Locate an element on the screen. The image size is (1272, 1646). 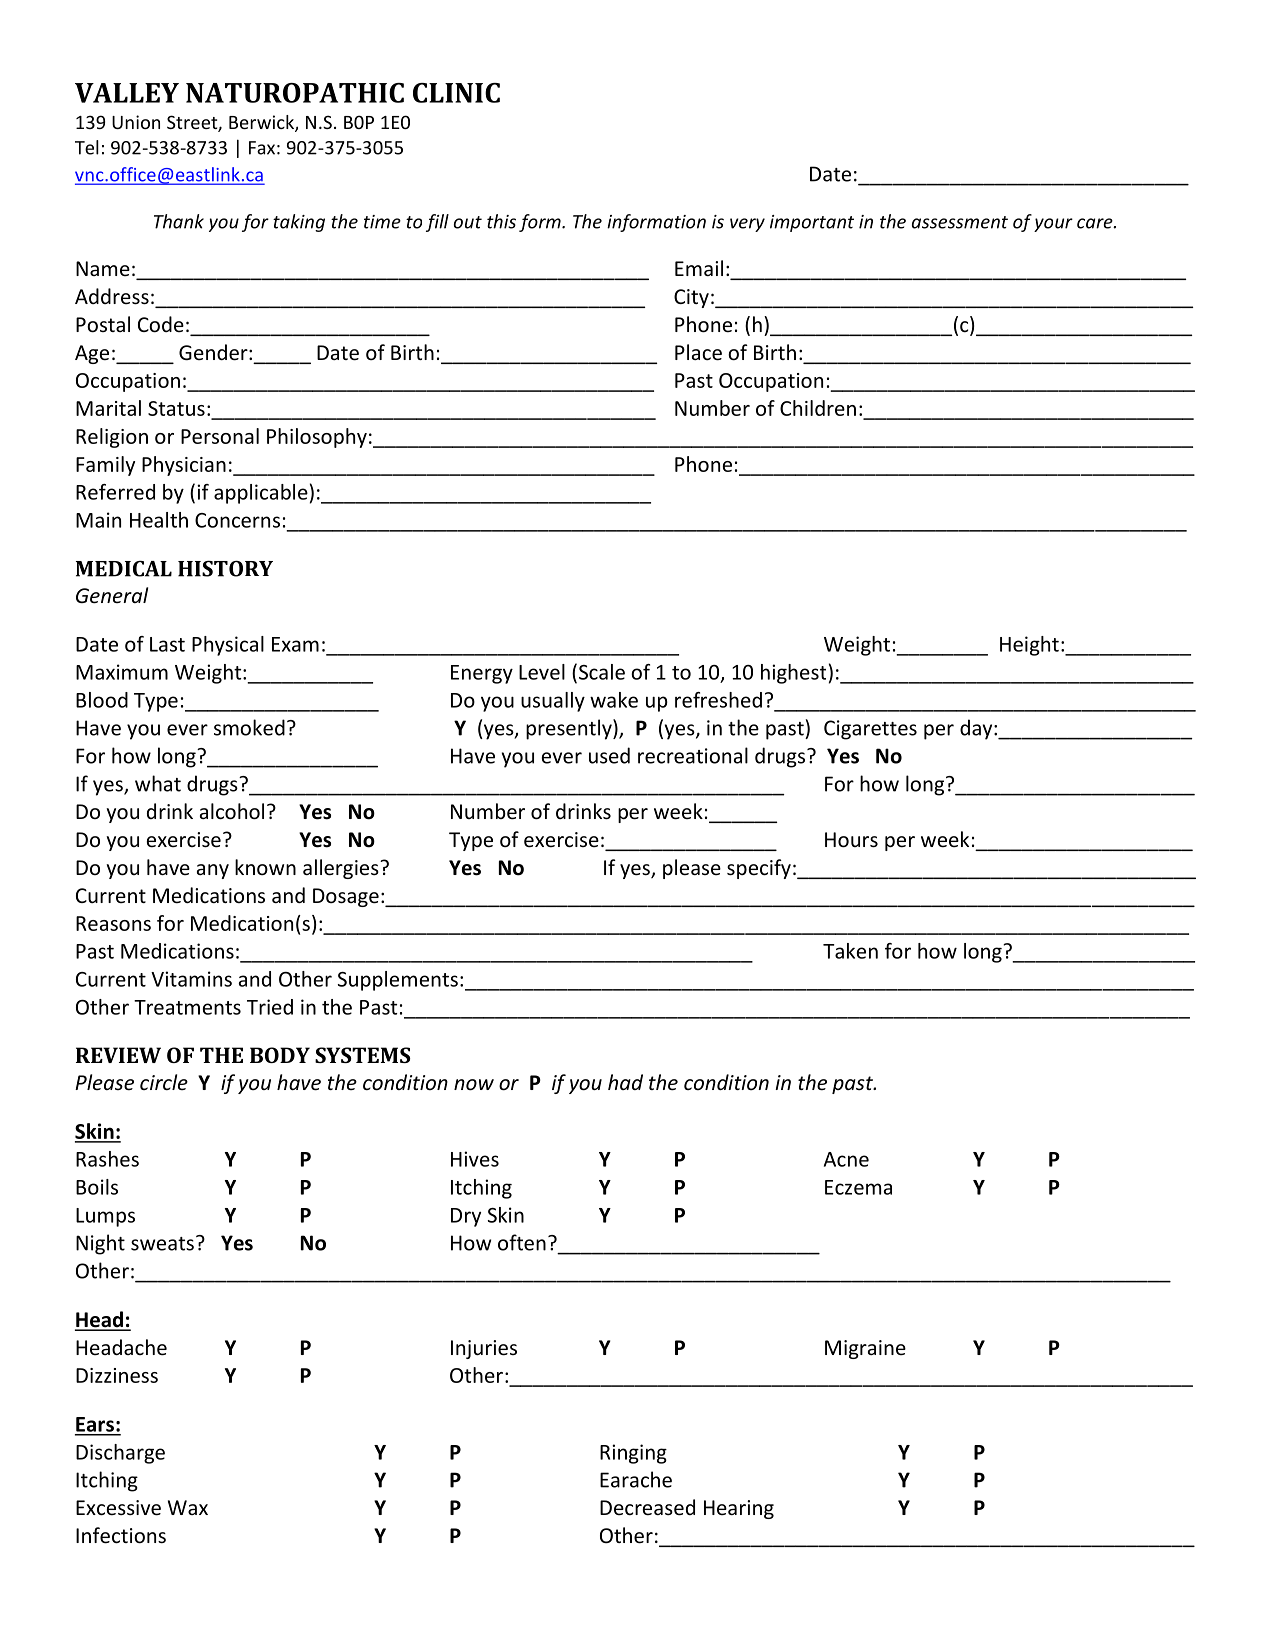
Vitamins is located at coordinates (191, 979).
